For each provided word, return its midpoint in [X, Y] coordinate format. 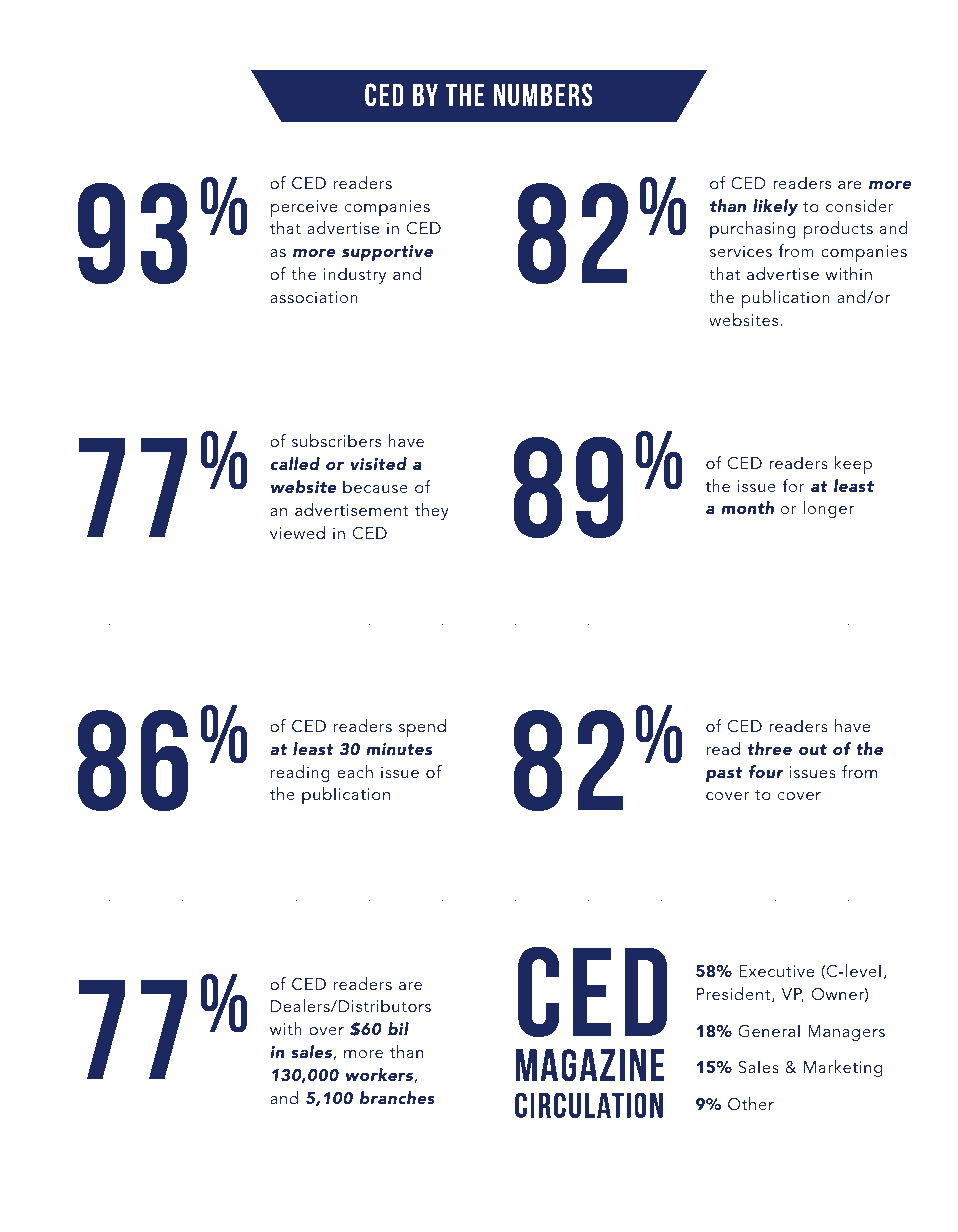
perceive [304, 208]
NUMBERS [543, 94]
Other [751, 1104]
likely [775, 207]
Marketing [843, 1068]
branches [397, 1097]
